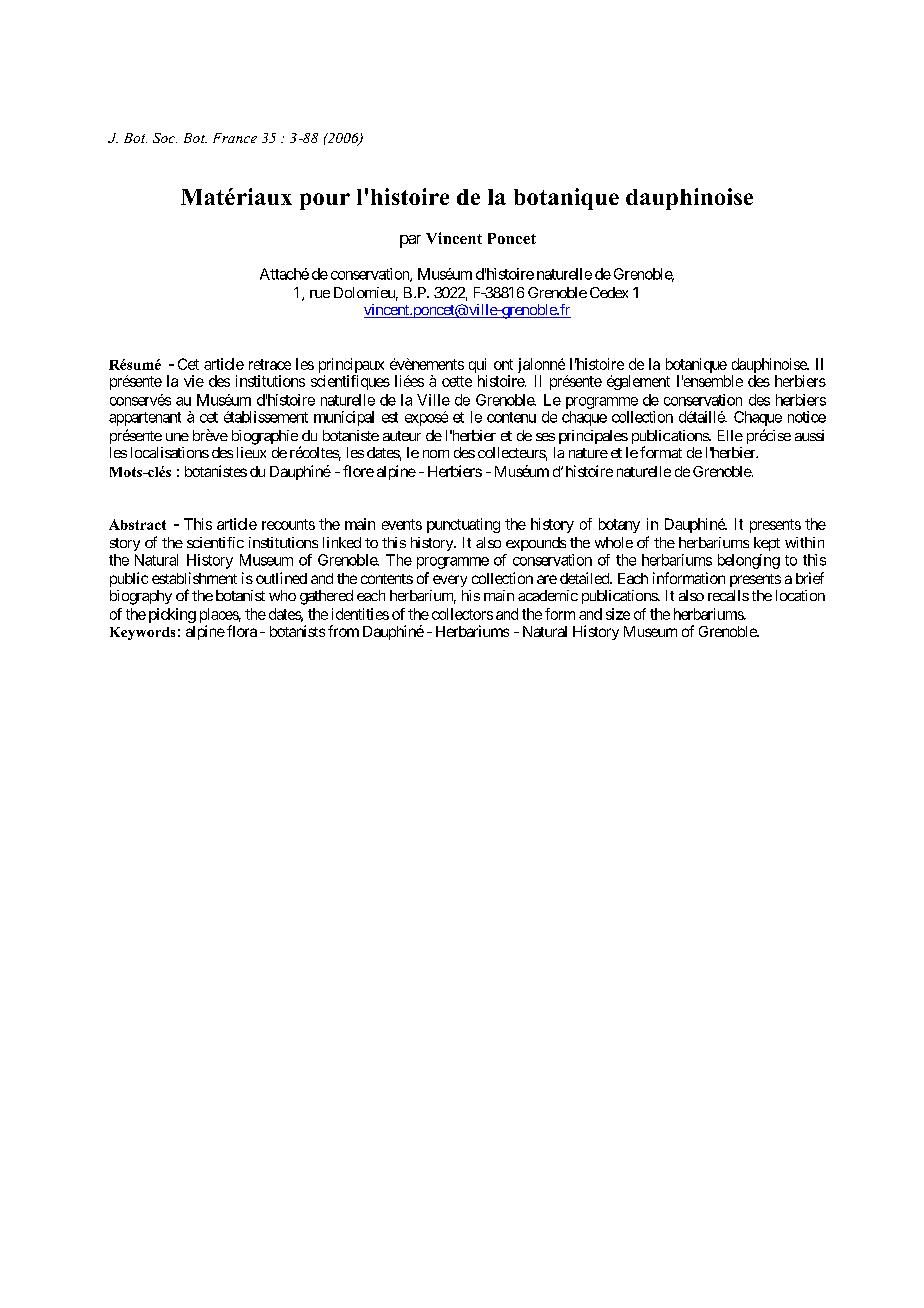 The width and height of the image is (924, 1308). What do you see at coordinates (320, 294) in the image?
I see `rue` at bounding box center [320, 294].
